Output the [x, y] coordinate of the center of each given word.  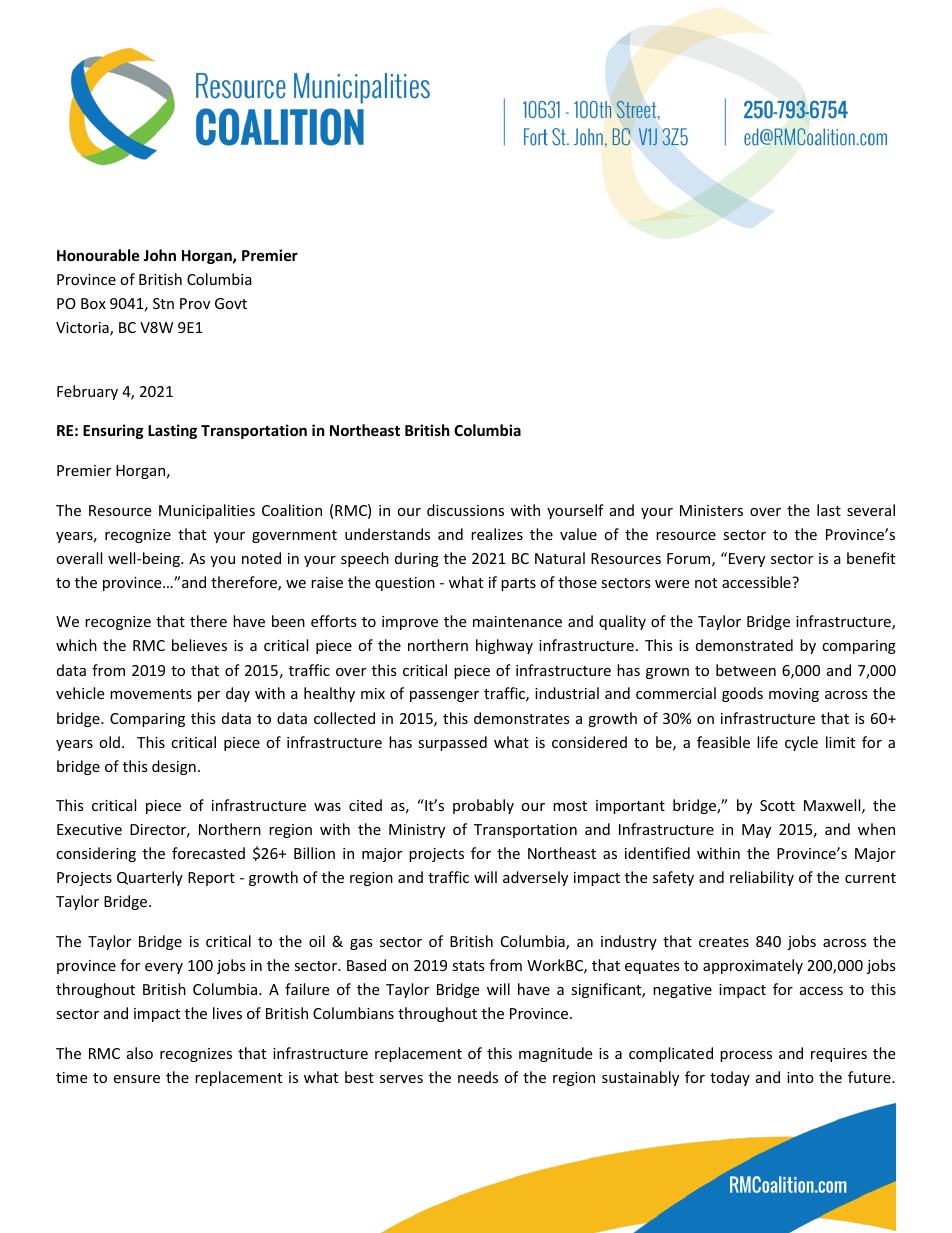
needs [478, 1077]
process [746, 1056]
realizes [497, 534]
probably [483, 806]
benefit [871, 558]
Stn [163, 303]
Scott [777, 805]
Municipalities [207, 511]
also [140, 1053]
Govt [231, 303]
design [174, 767]
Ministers [711, 510]
